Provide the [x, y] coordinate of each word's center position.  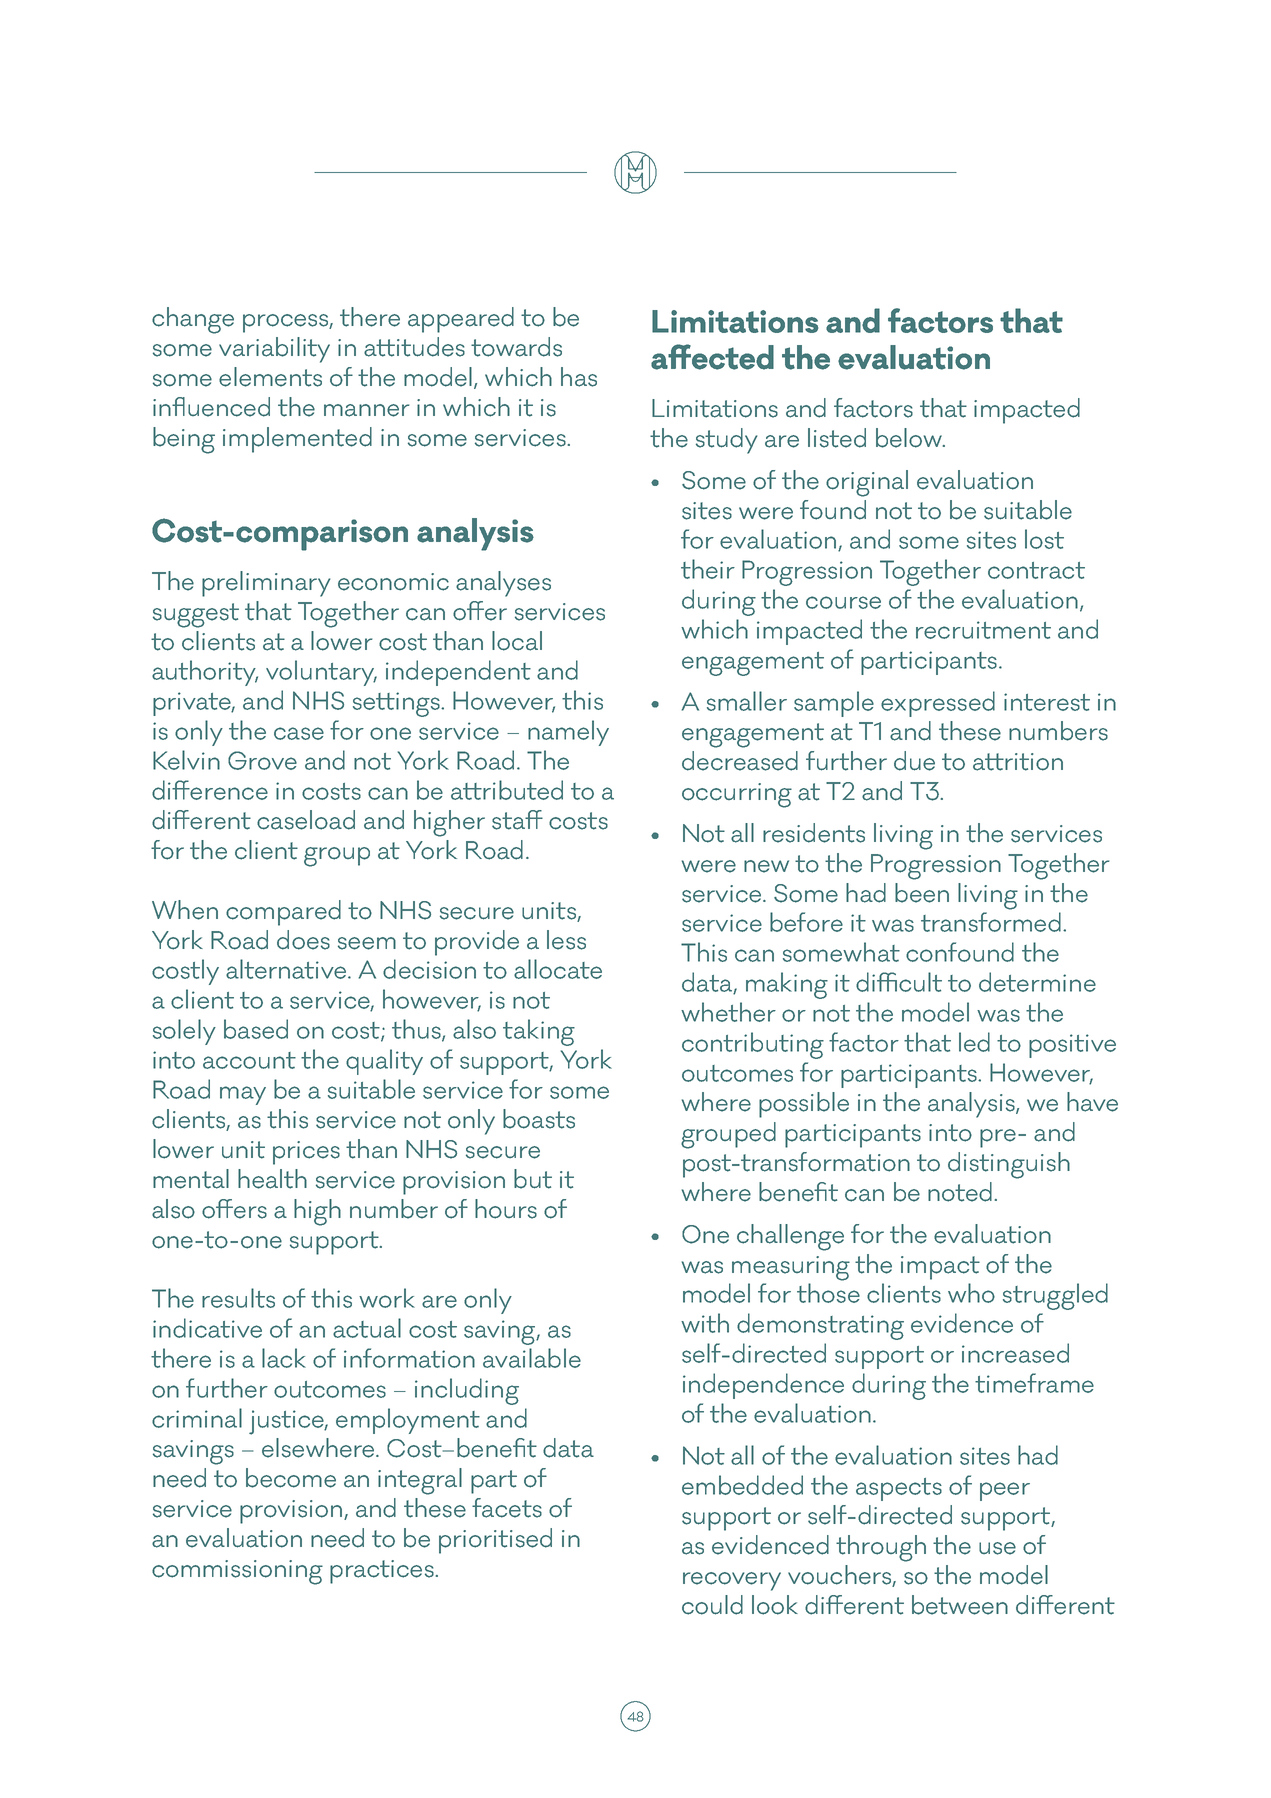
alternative [287, 969]
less [566, 940]
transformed [991, 922]
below [910, 438]
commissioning [237, 1572]
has [579, 377]
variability [274, 350]
